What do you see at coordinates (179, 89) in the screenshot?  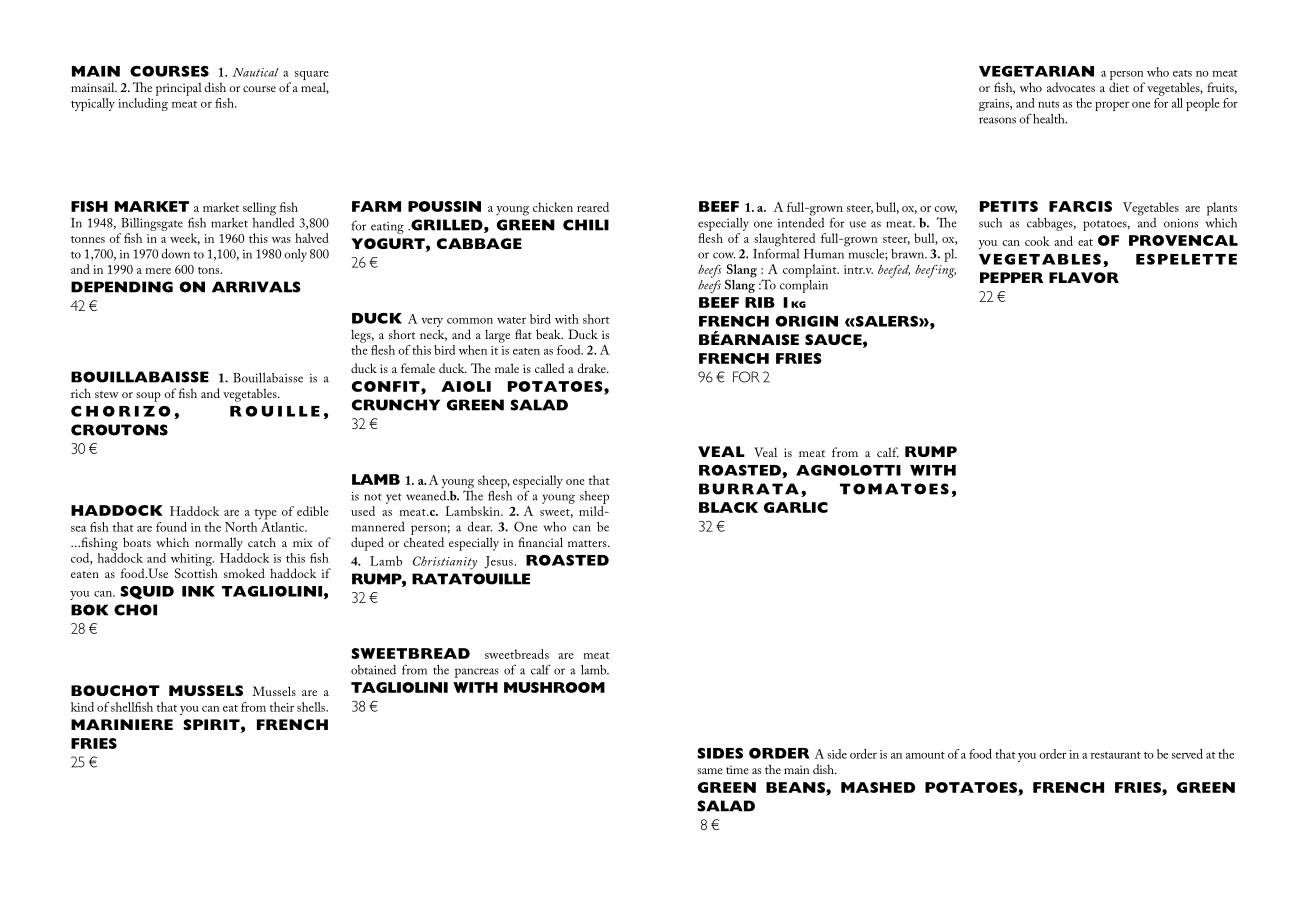 I see `principal` at bounding box center [179, 89].
